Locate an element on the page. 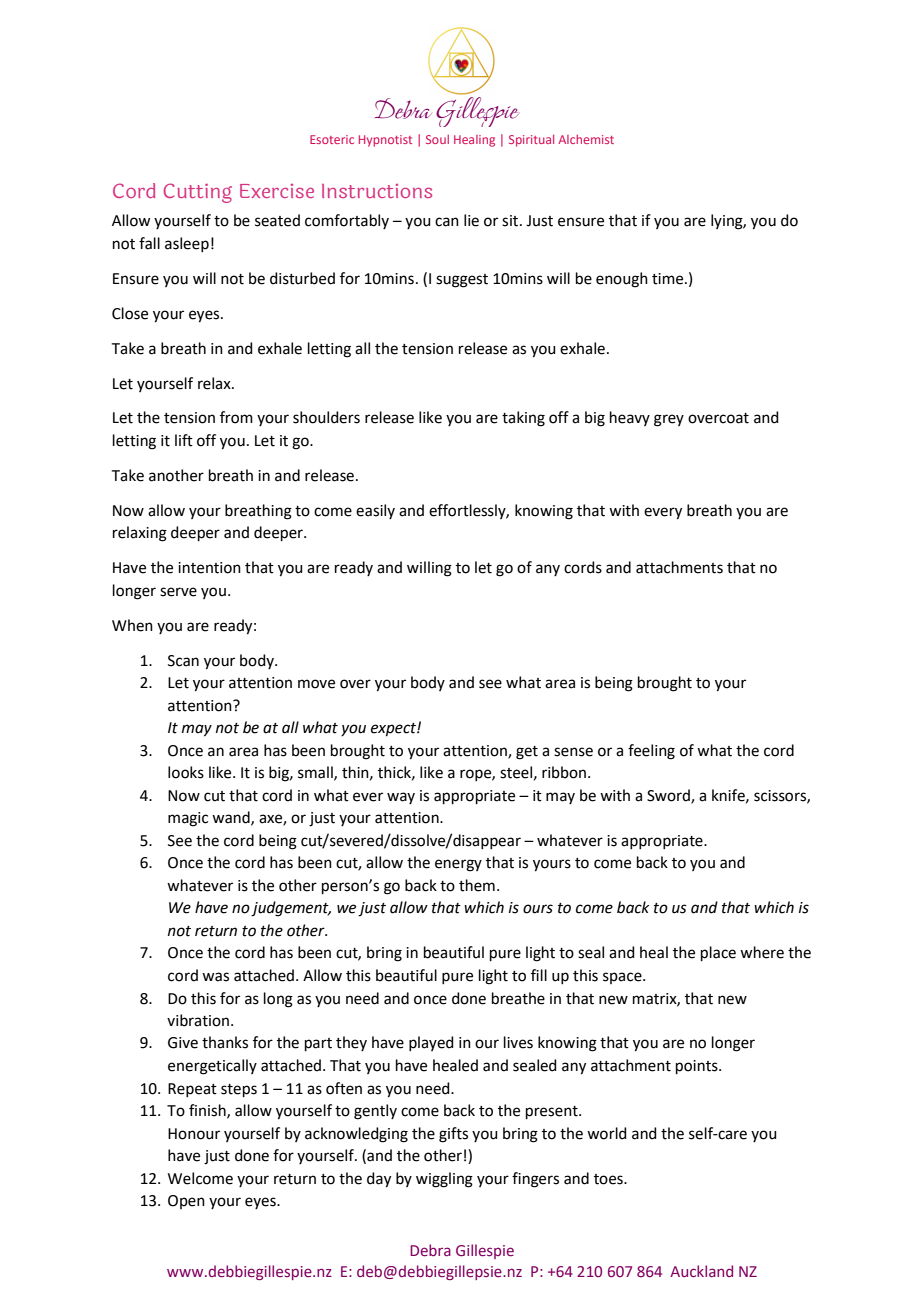  Open is located at coordinates (186, 1202).
